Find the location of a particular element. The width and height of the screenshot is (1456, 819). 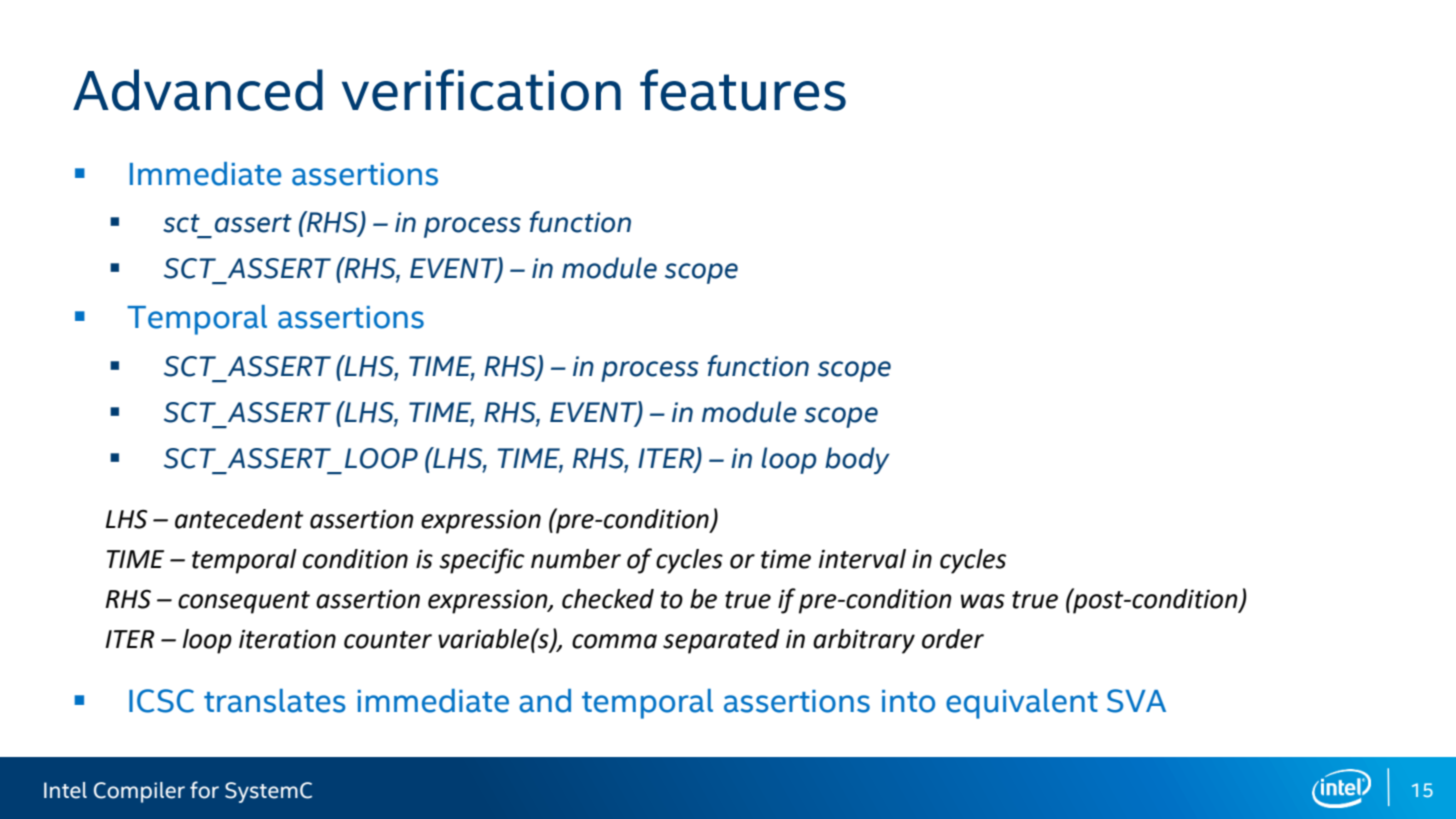

checked is located at coordinates (608, 599).
